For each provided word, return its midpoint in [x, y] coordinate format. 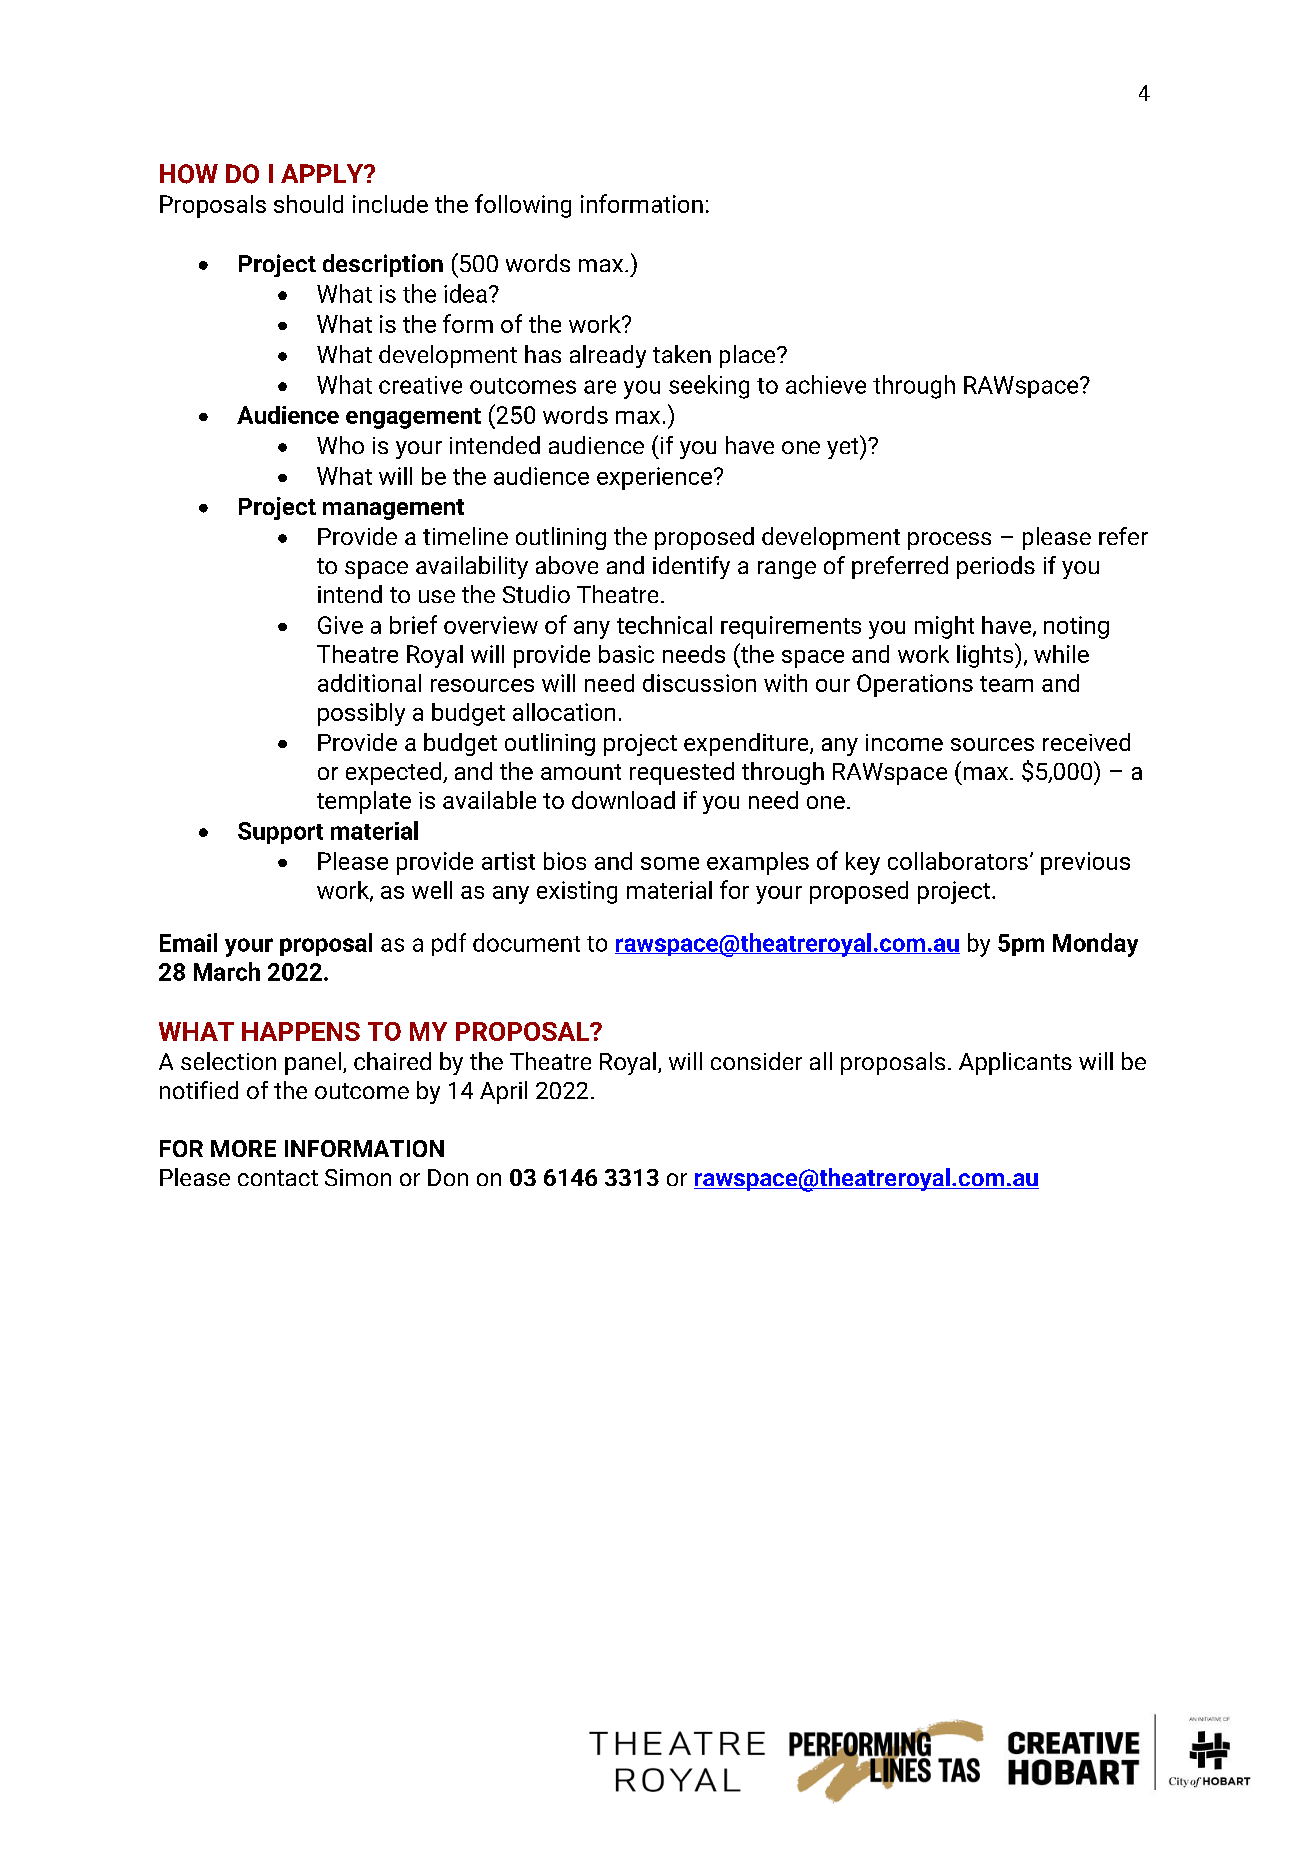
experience [656, 478]
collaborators [958, 861]
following [523, 206]
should [308, 204]
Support [280, 833]
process [949, 541]
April [503, 1092]
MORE [243, 1148]
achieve [826, 384]
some [670, 863]
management [393, 509]
